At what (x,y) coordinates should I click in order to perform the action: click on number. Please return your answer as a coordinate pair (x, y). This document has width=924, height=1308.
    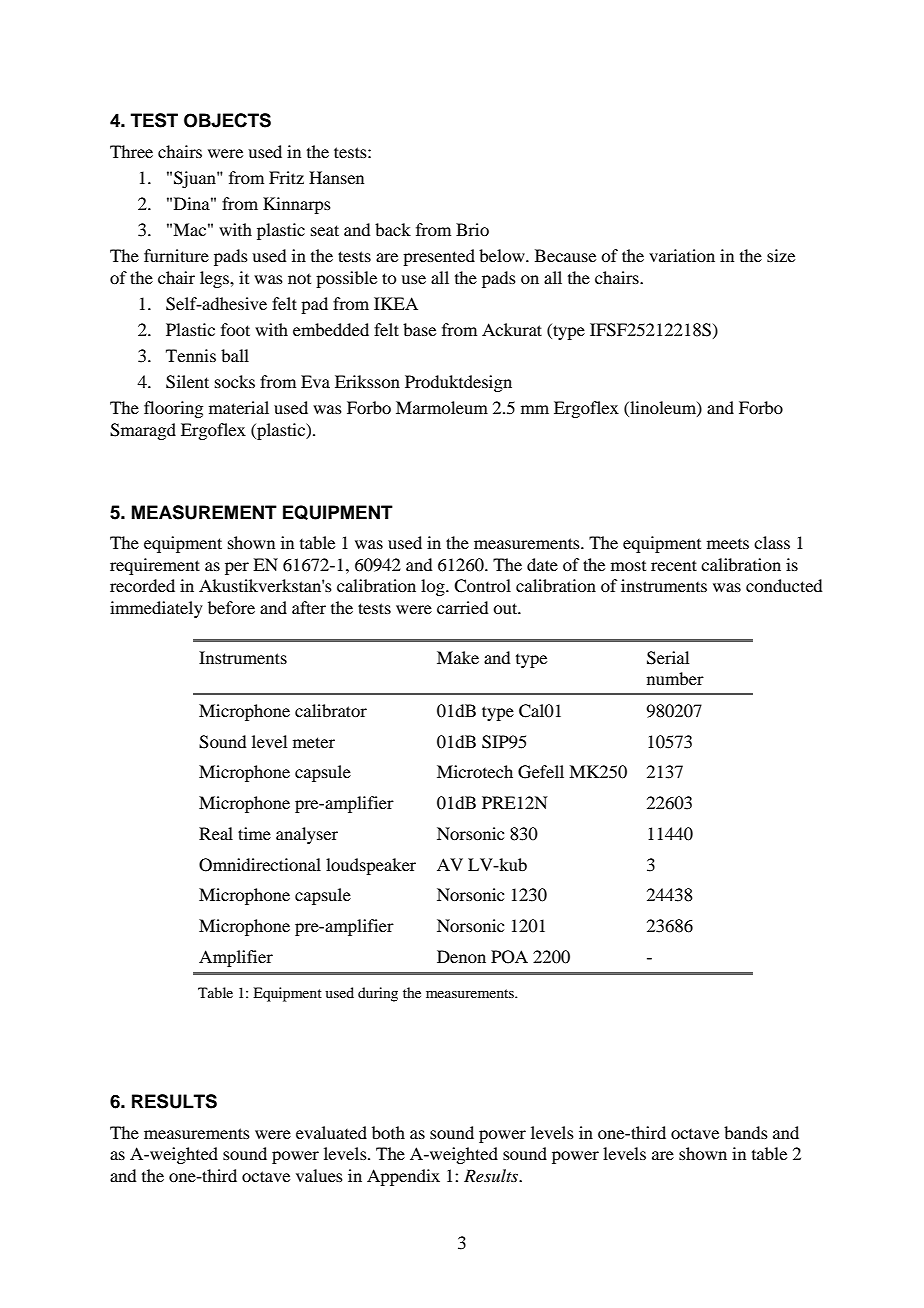
    Looking at the image, I should click on (675, 678).
